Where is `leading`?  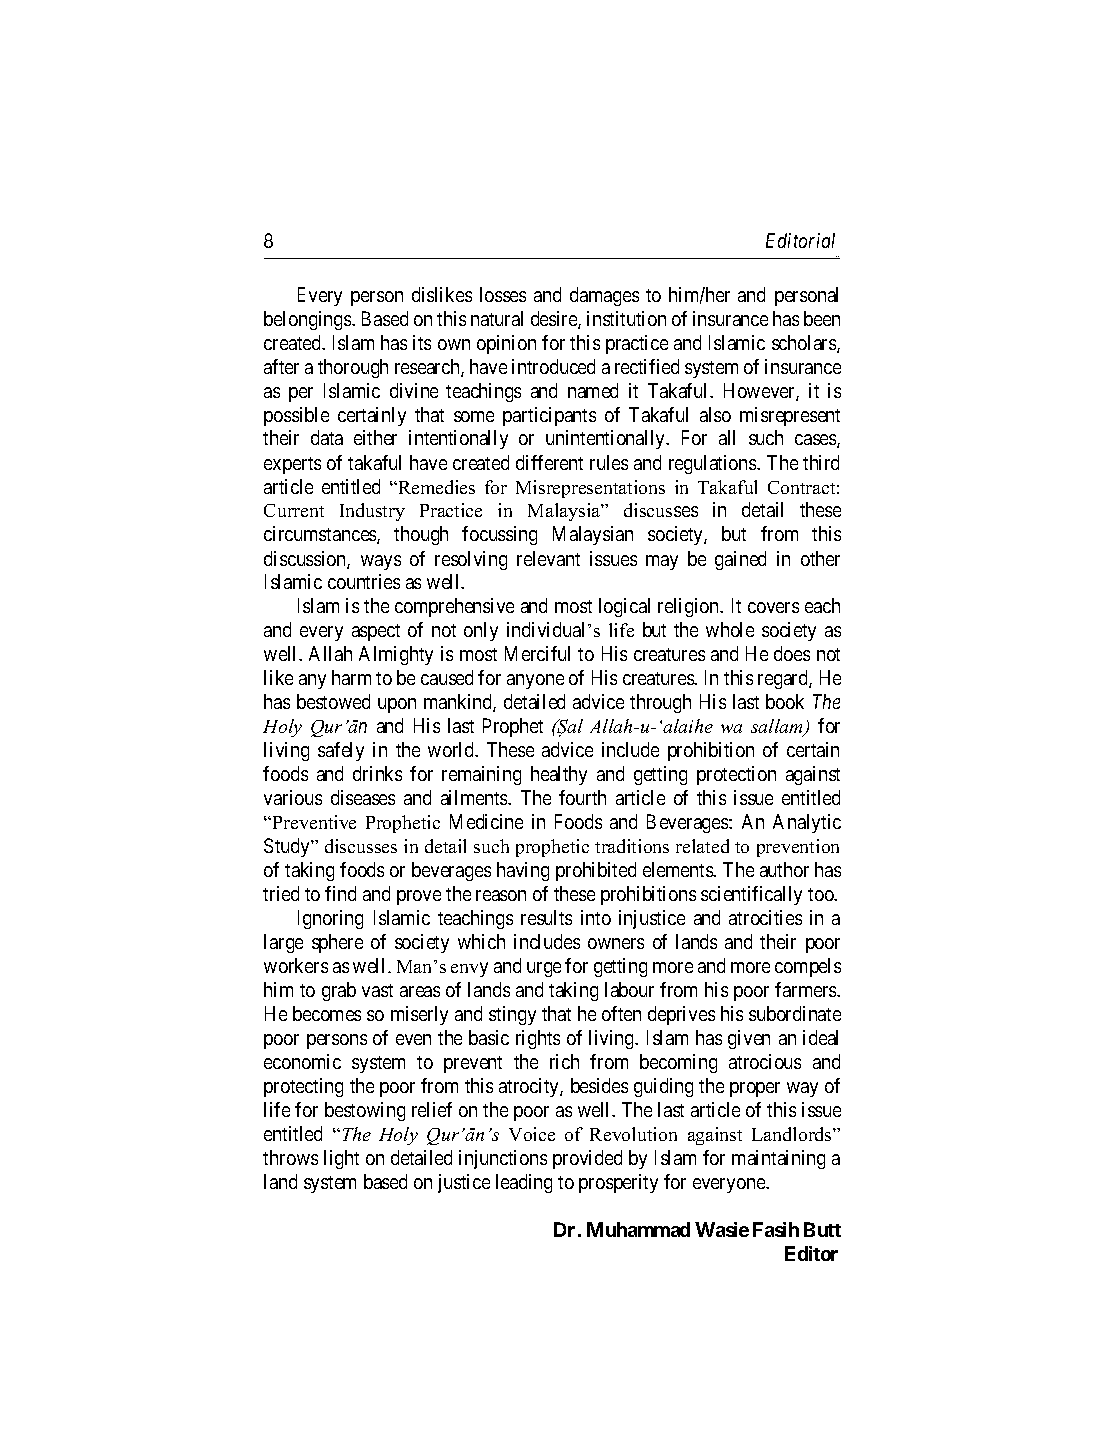 leading is located at coordinates (524, 1183).
